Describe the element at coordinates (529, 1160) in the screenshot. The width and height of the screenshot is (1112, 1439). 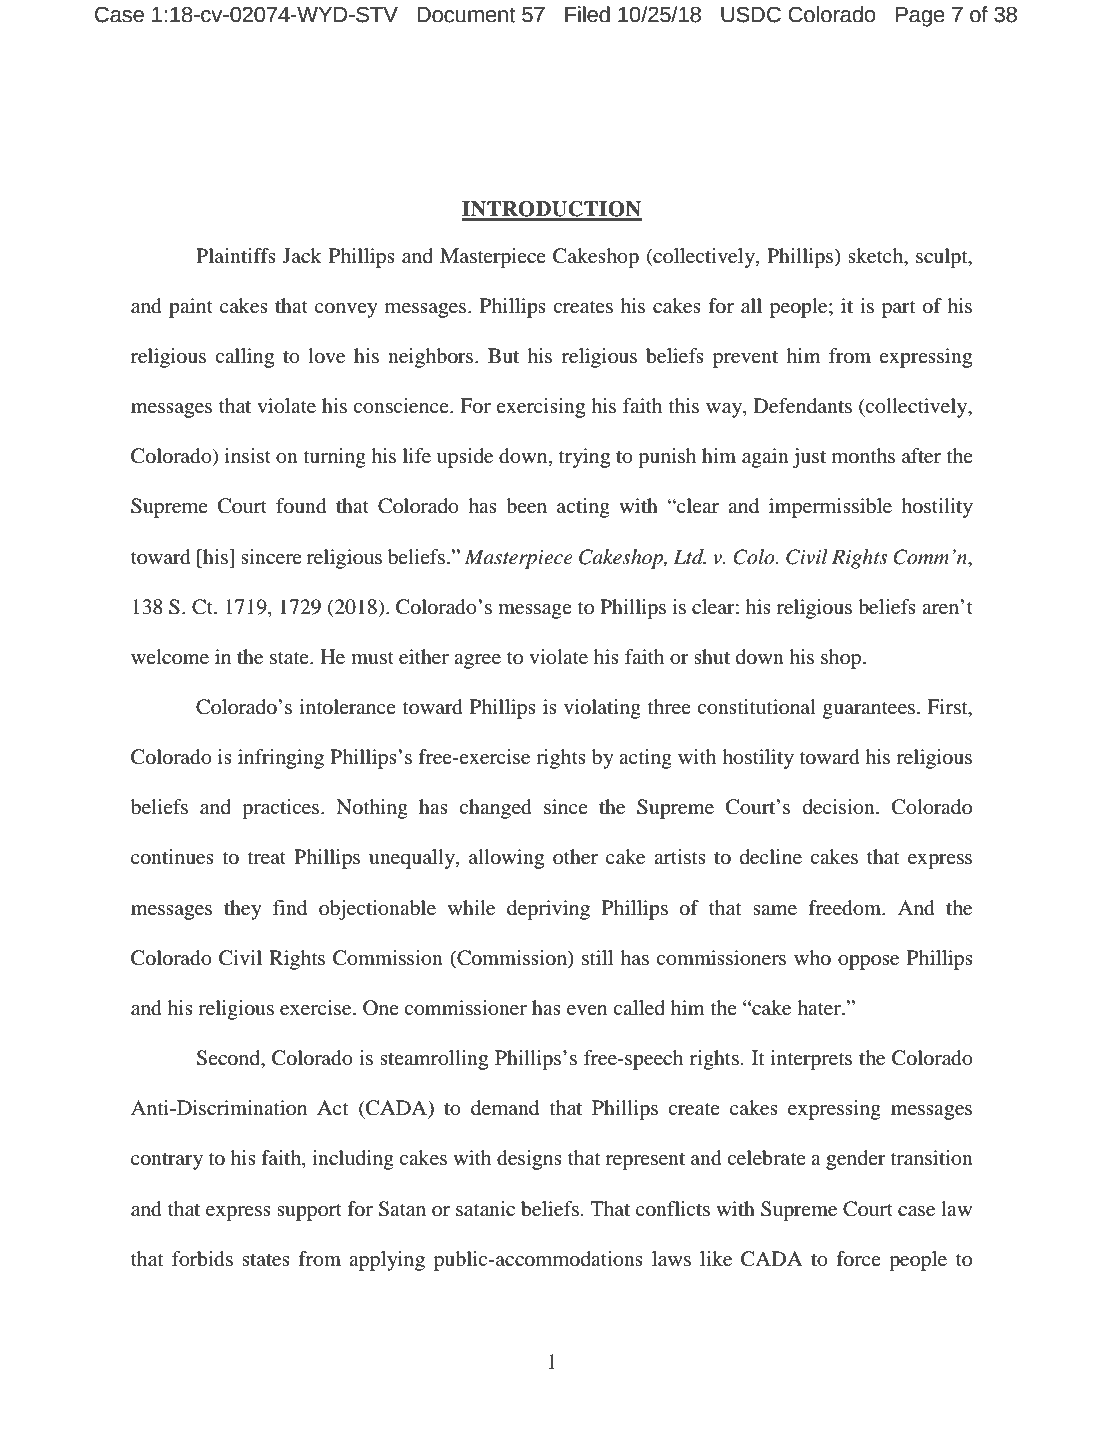
I see `designs` at that location.
